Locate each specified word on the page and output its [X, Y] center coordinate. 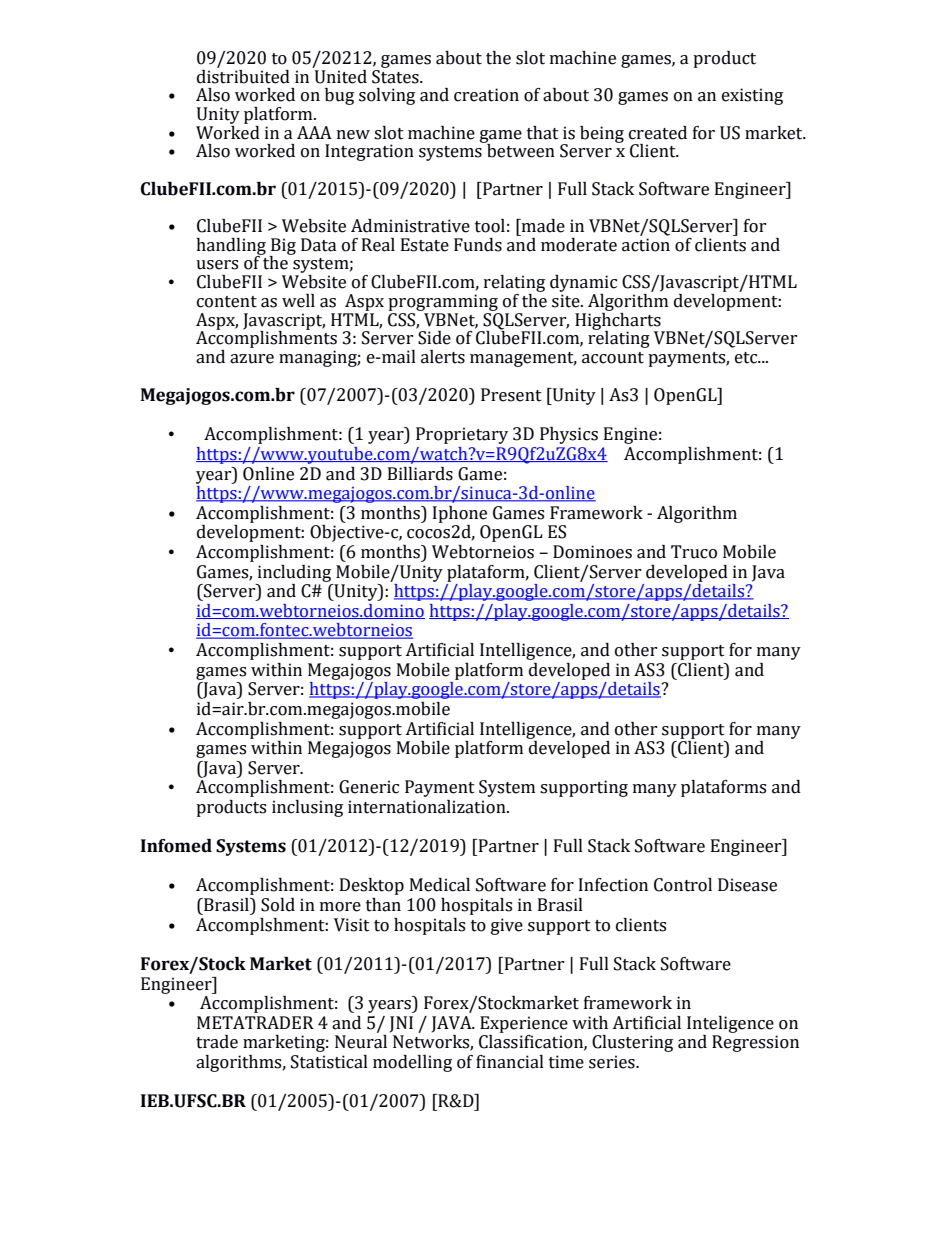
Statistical [329, 1062]
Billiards [420, 474]
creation [486, 95]
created [658, 133]
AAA [314, 132]
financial [510, 1062]
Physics [569, 435]
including [294, 573]
